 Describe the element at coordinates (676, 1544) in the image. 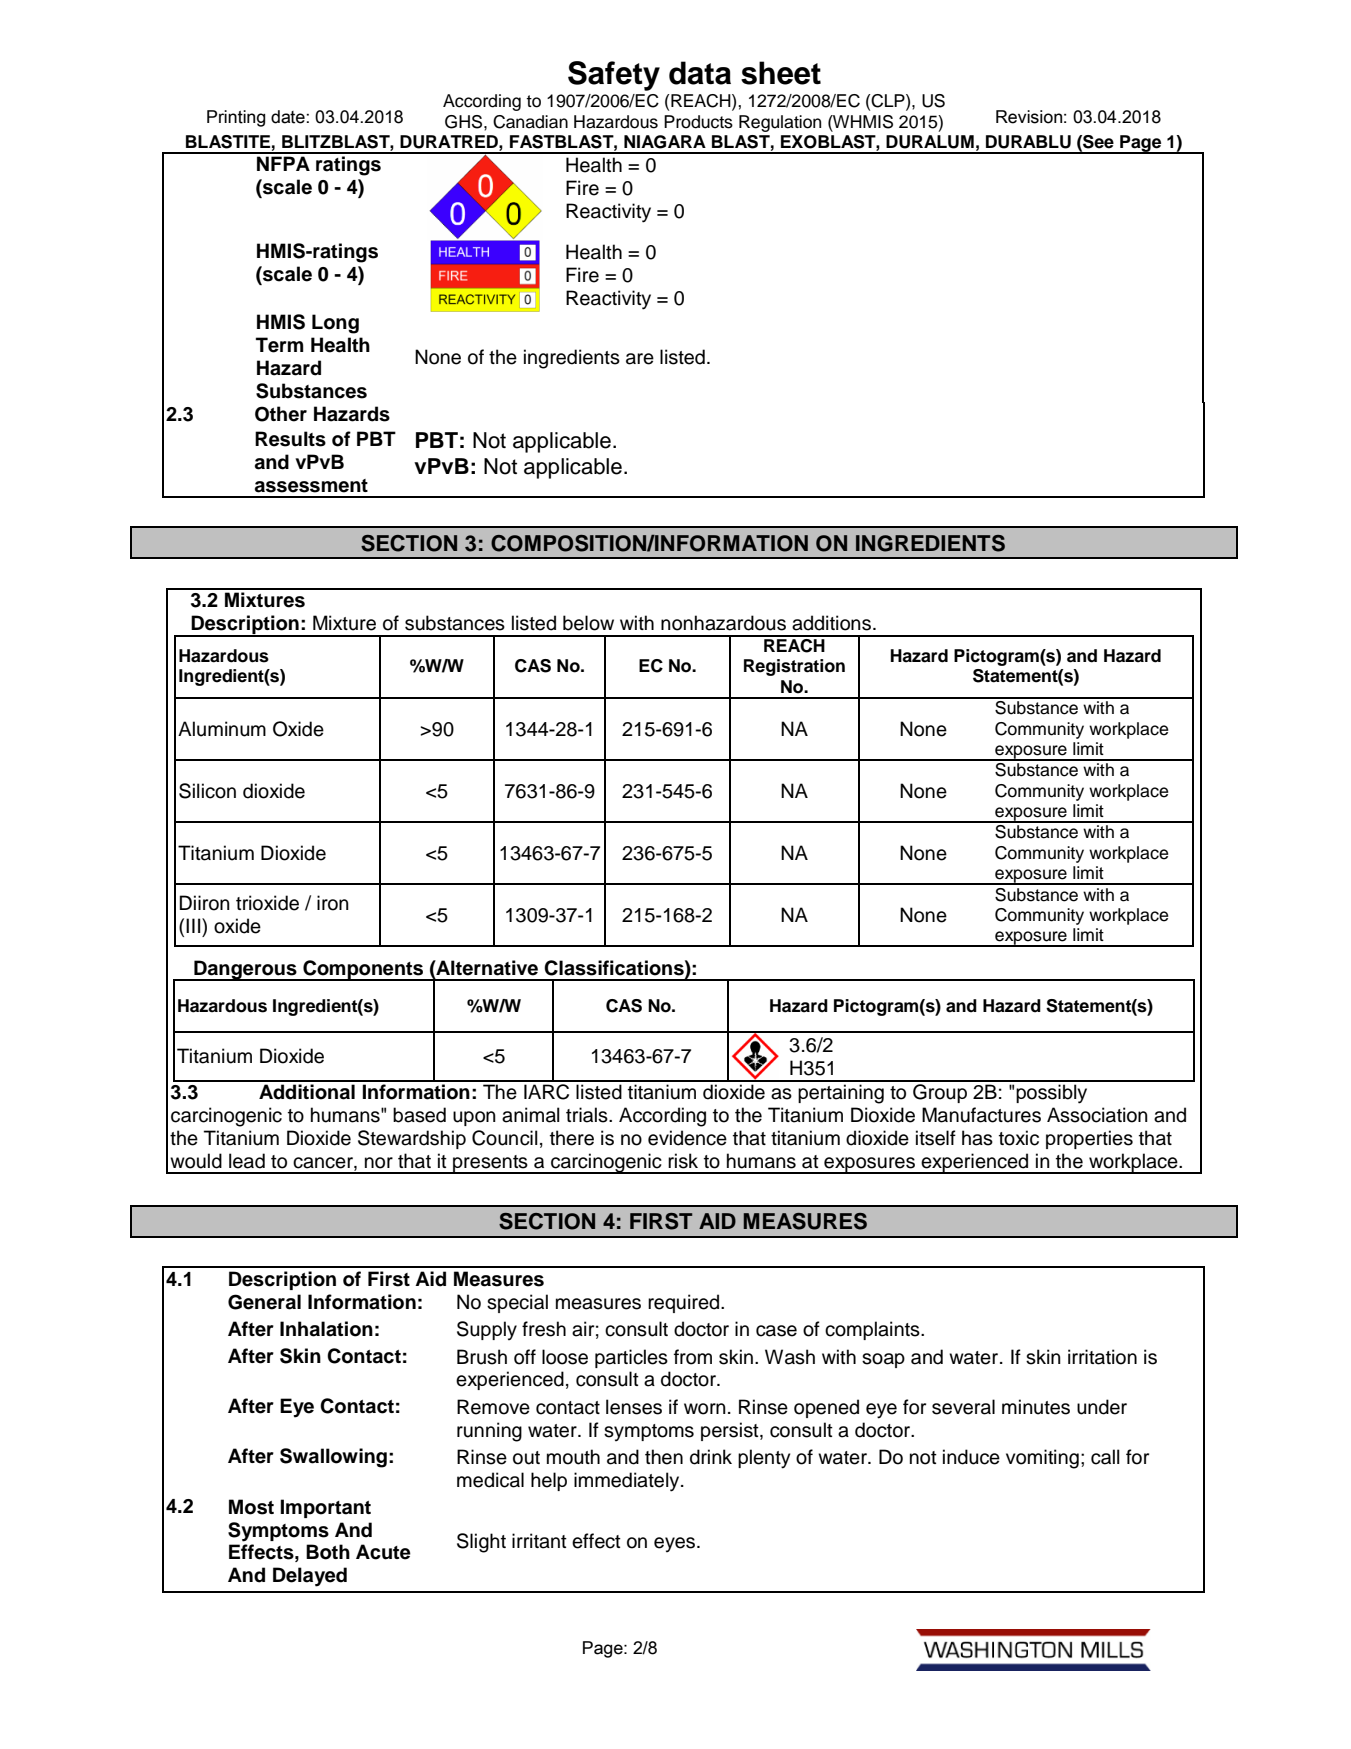

I see `eyes` at that location.
